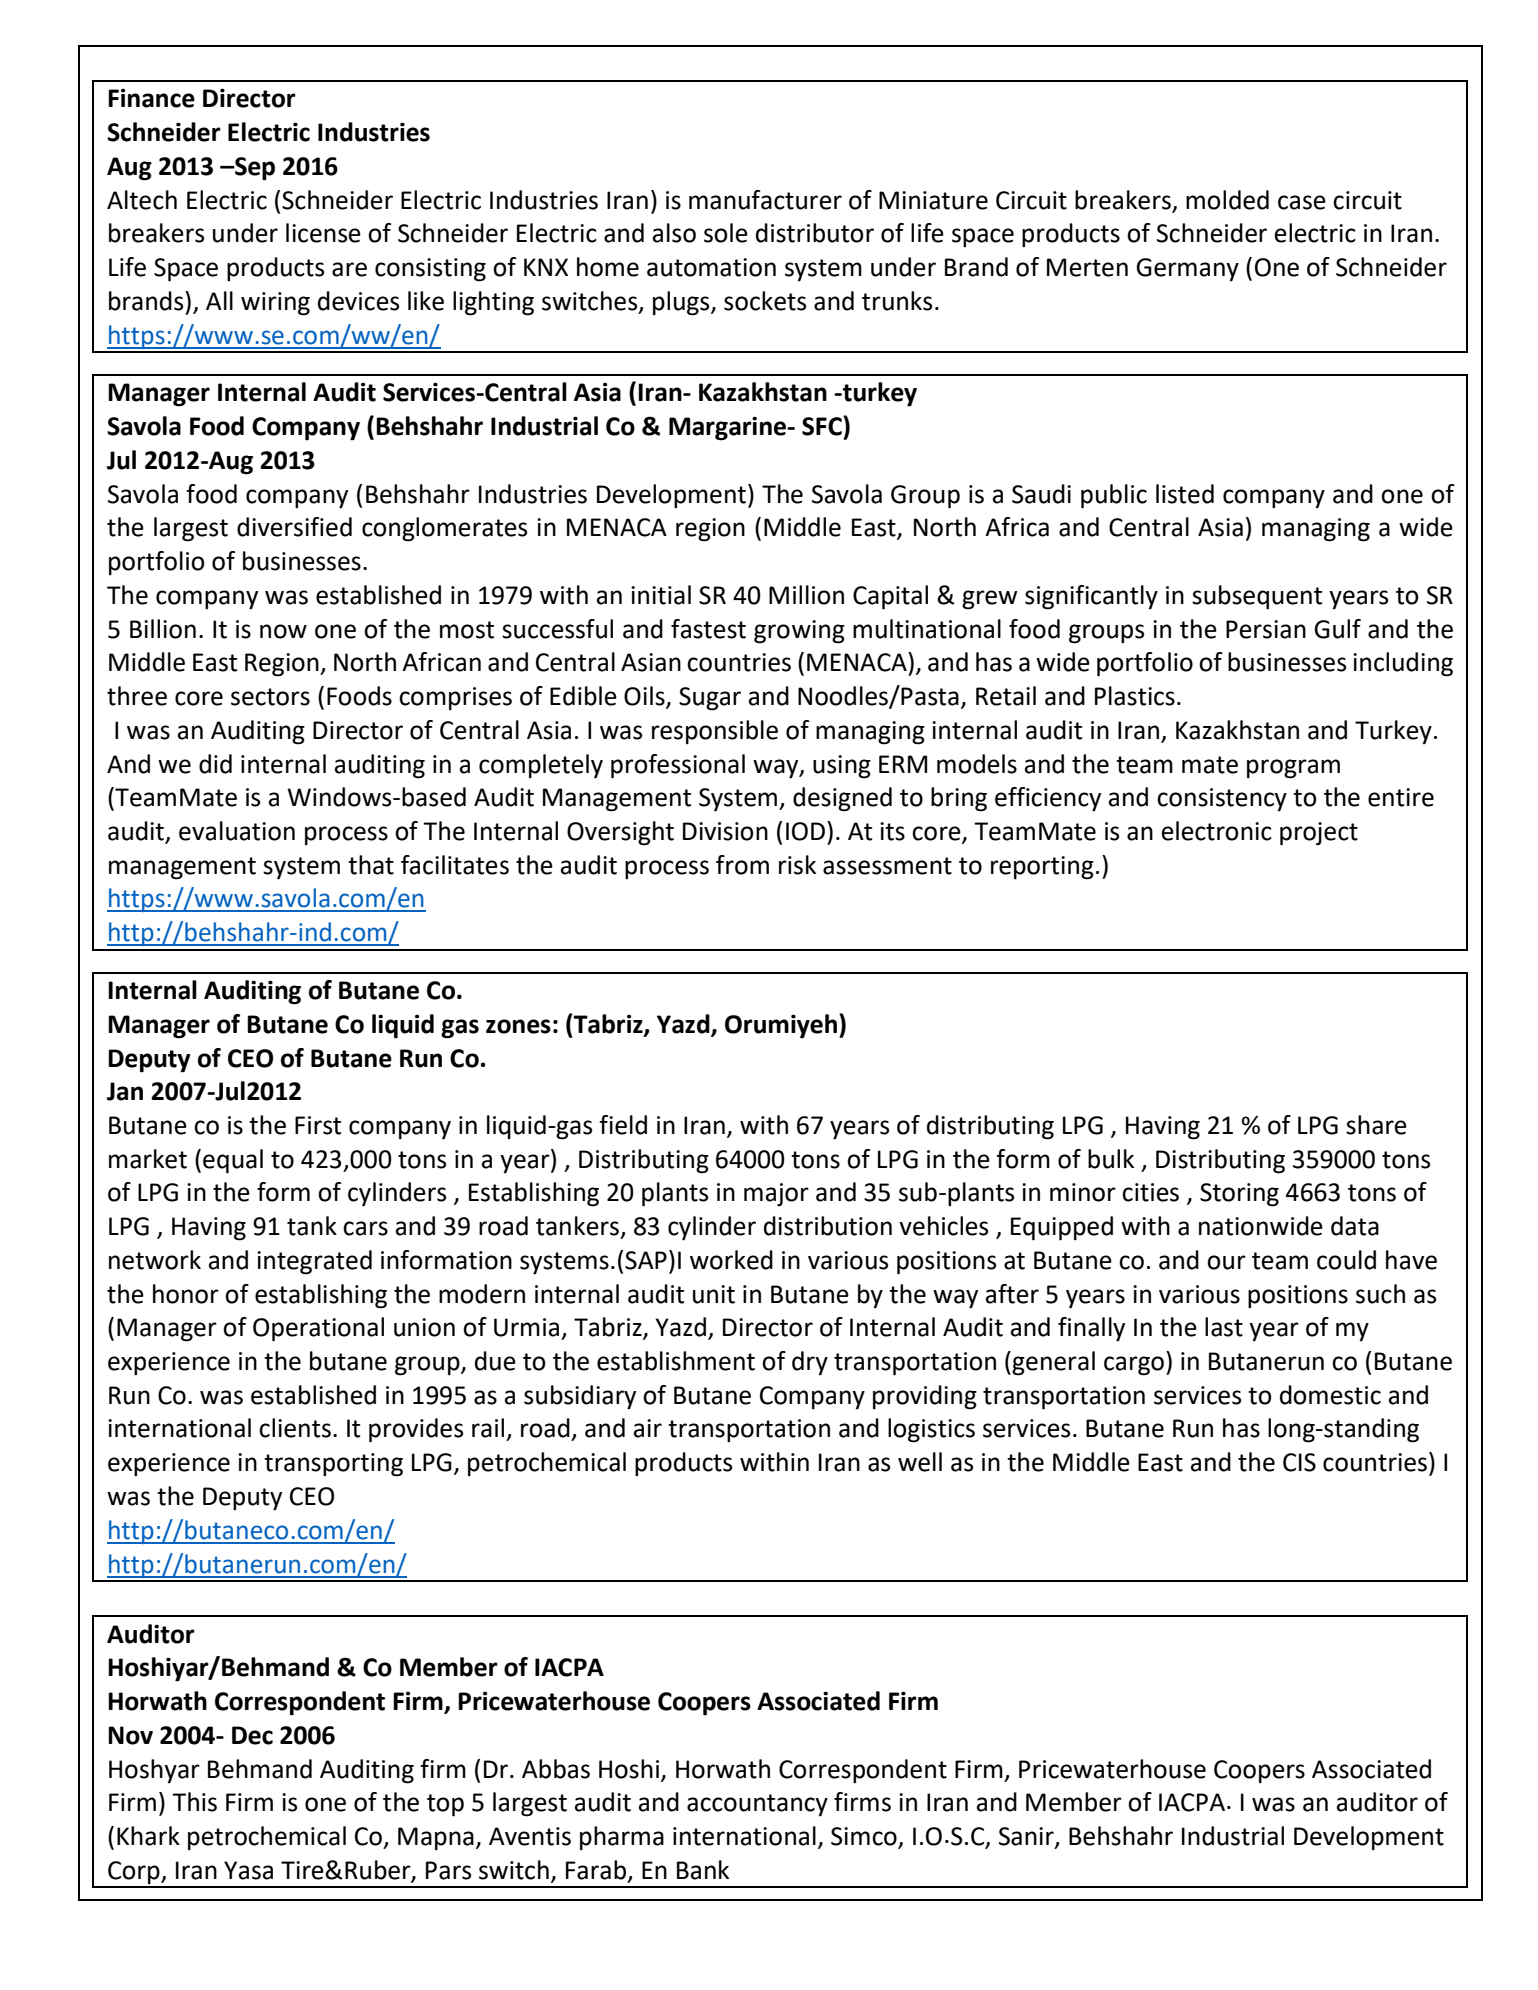 This page has height=1990, width=1538. Describe the element at coordinates (1299, 1462) in the page. I see `CIS` at that location.
